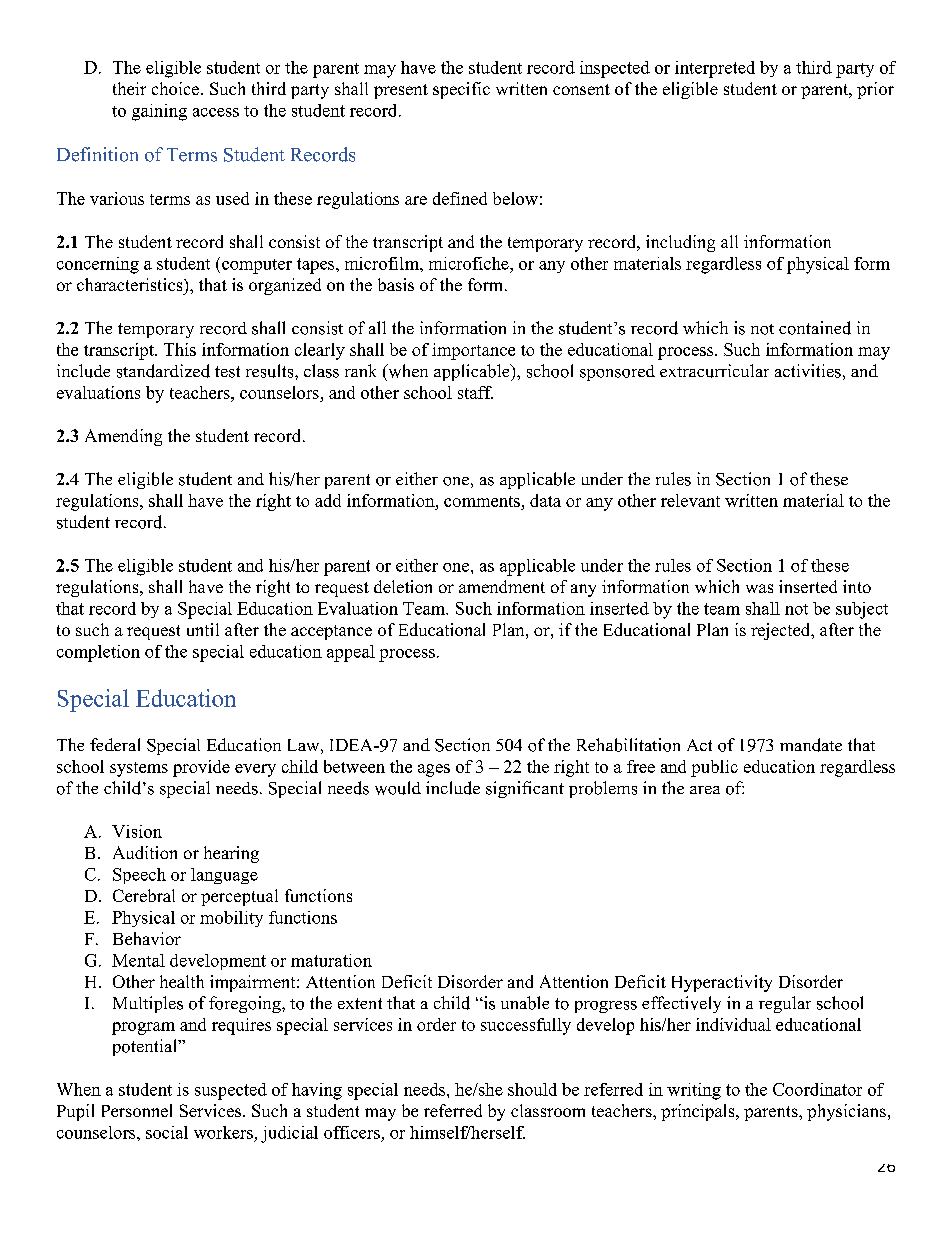  I want to click on interpreted, so click(715, 69).
